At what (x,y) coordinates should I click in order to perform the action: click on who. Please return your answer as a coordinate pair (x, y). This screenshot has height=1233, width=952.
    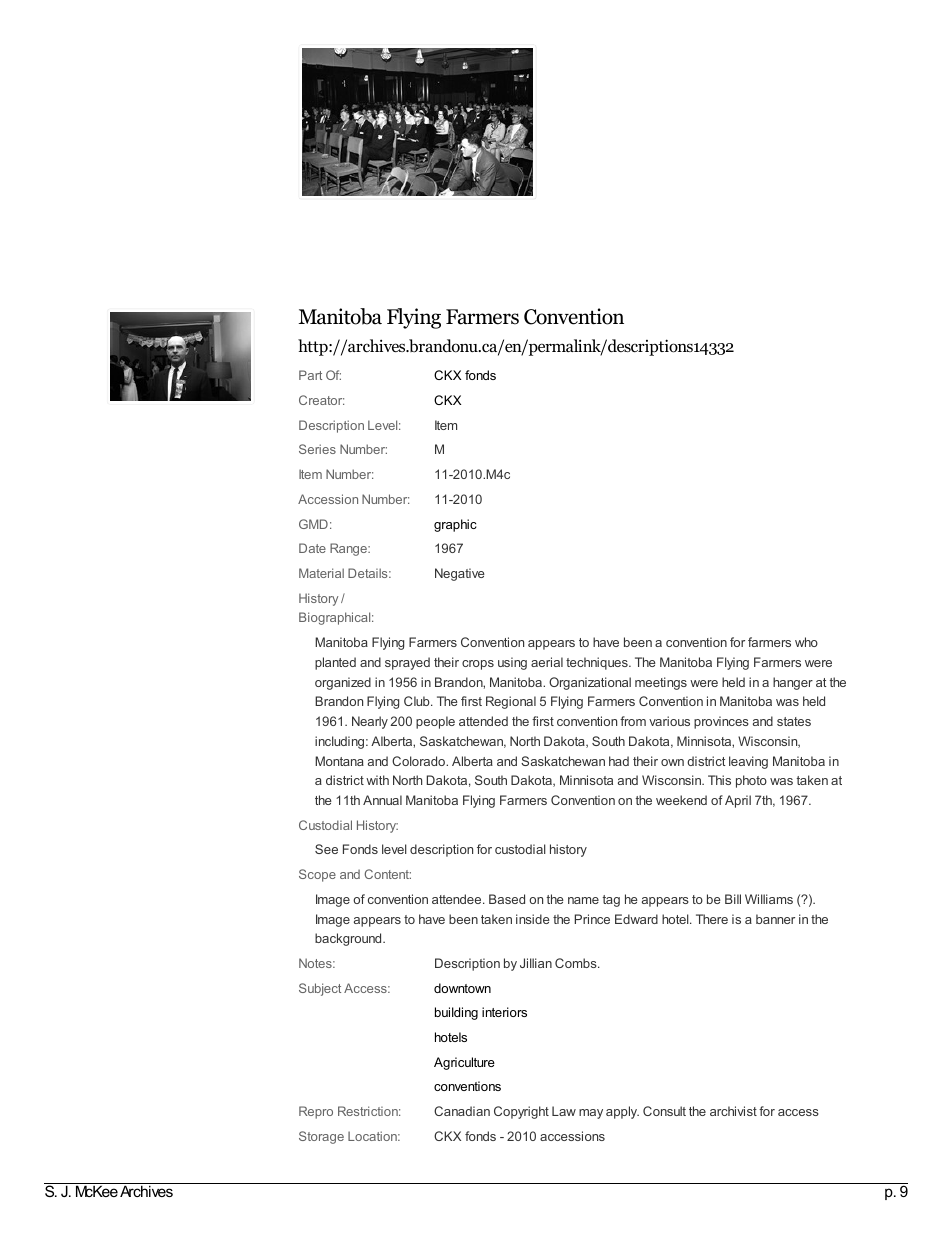
    Looking at the image, I should click on (806, 642).
